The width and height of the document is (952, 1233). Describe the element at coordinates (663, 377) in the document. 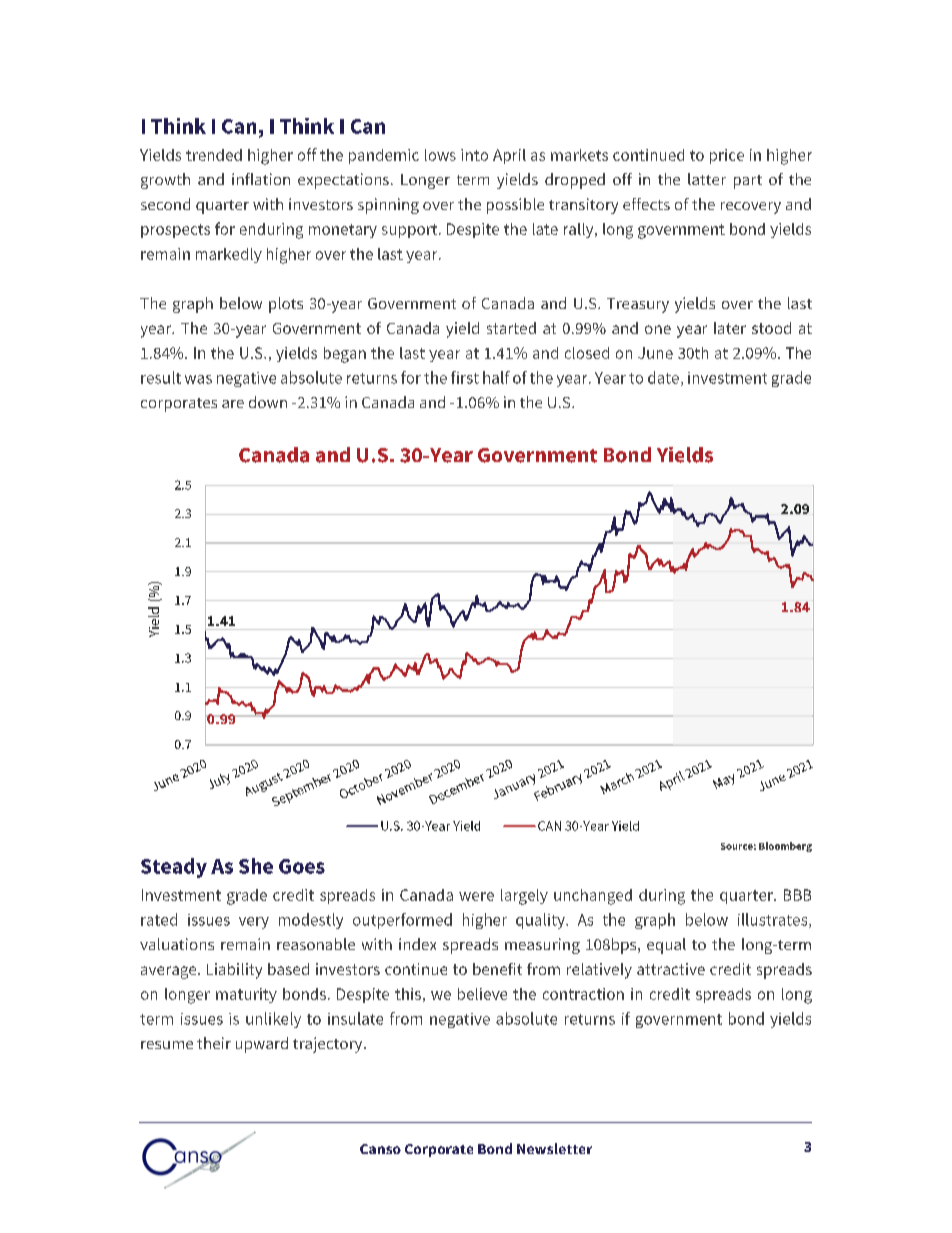

I see `date` at that location.
